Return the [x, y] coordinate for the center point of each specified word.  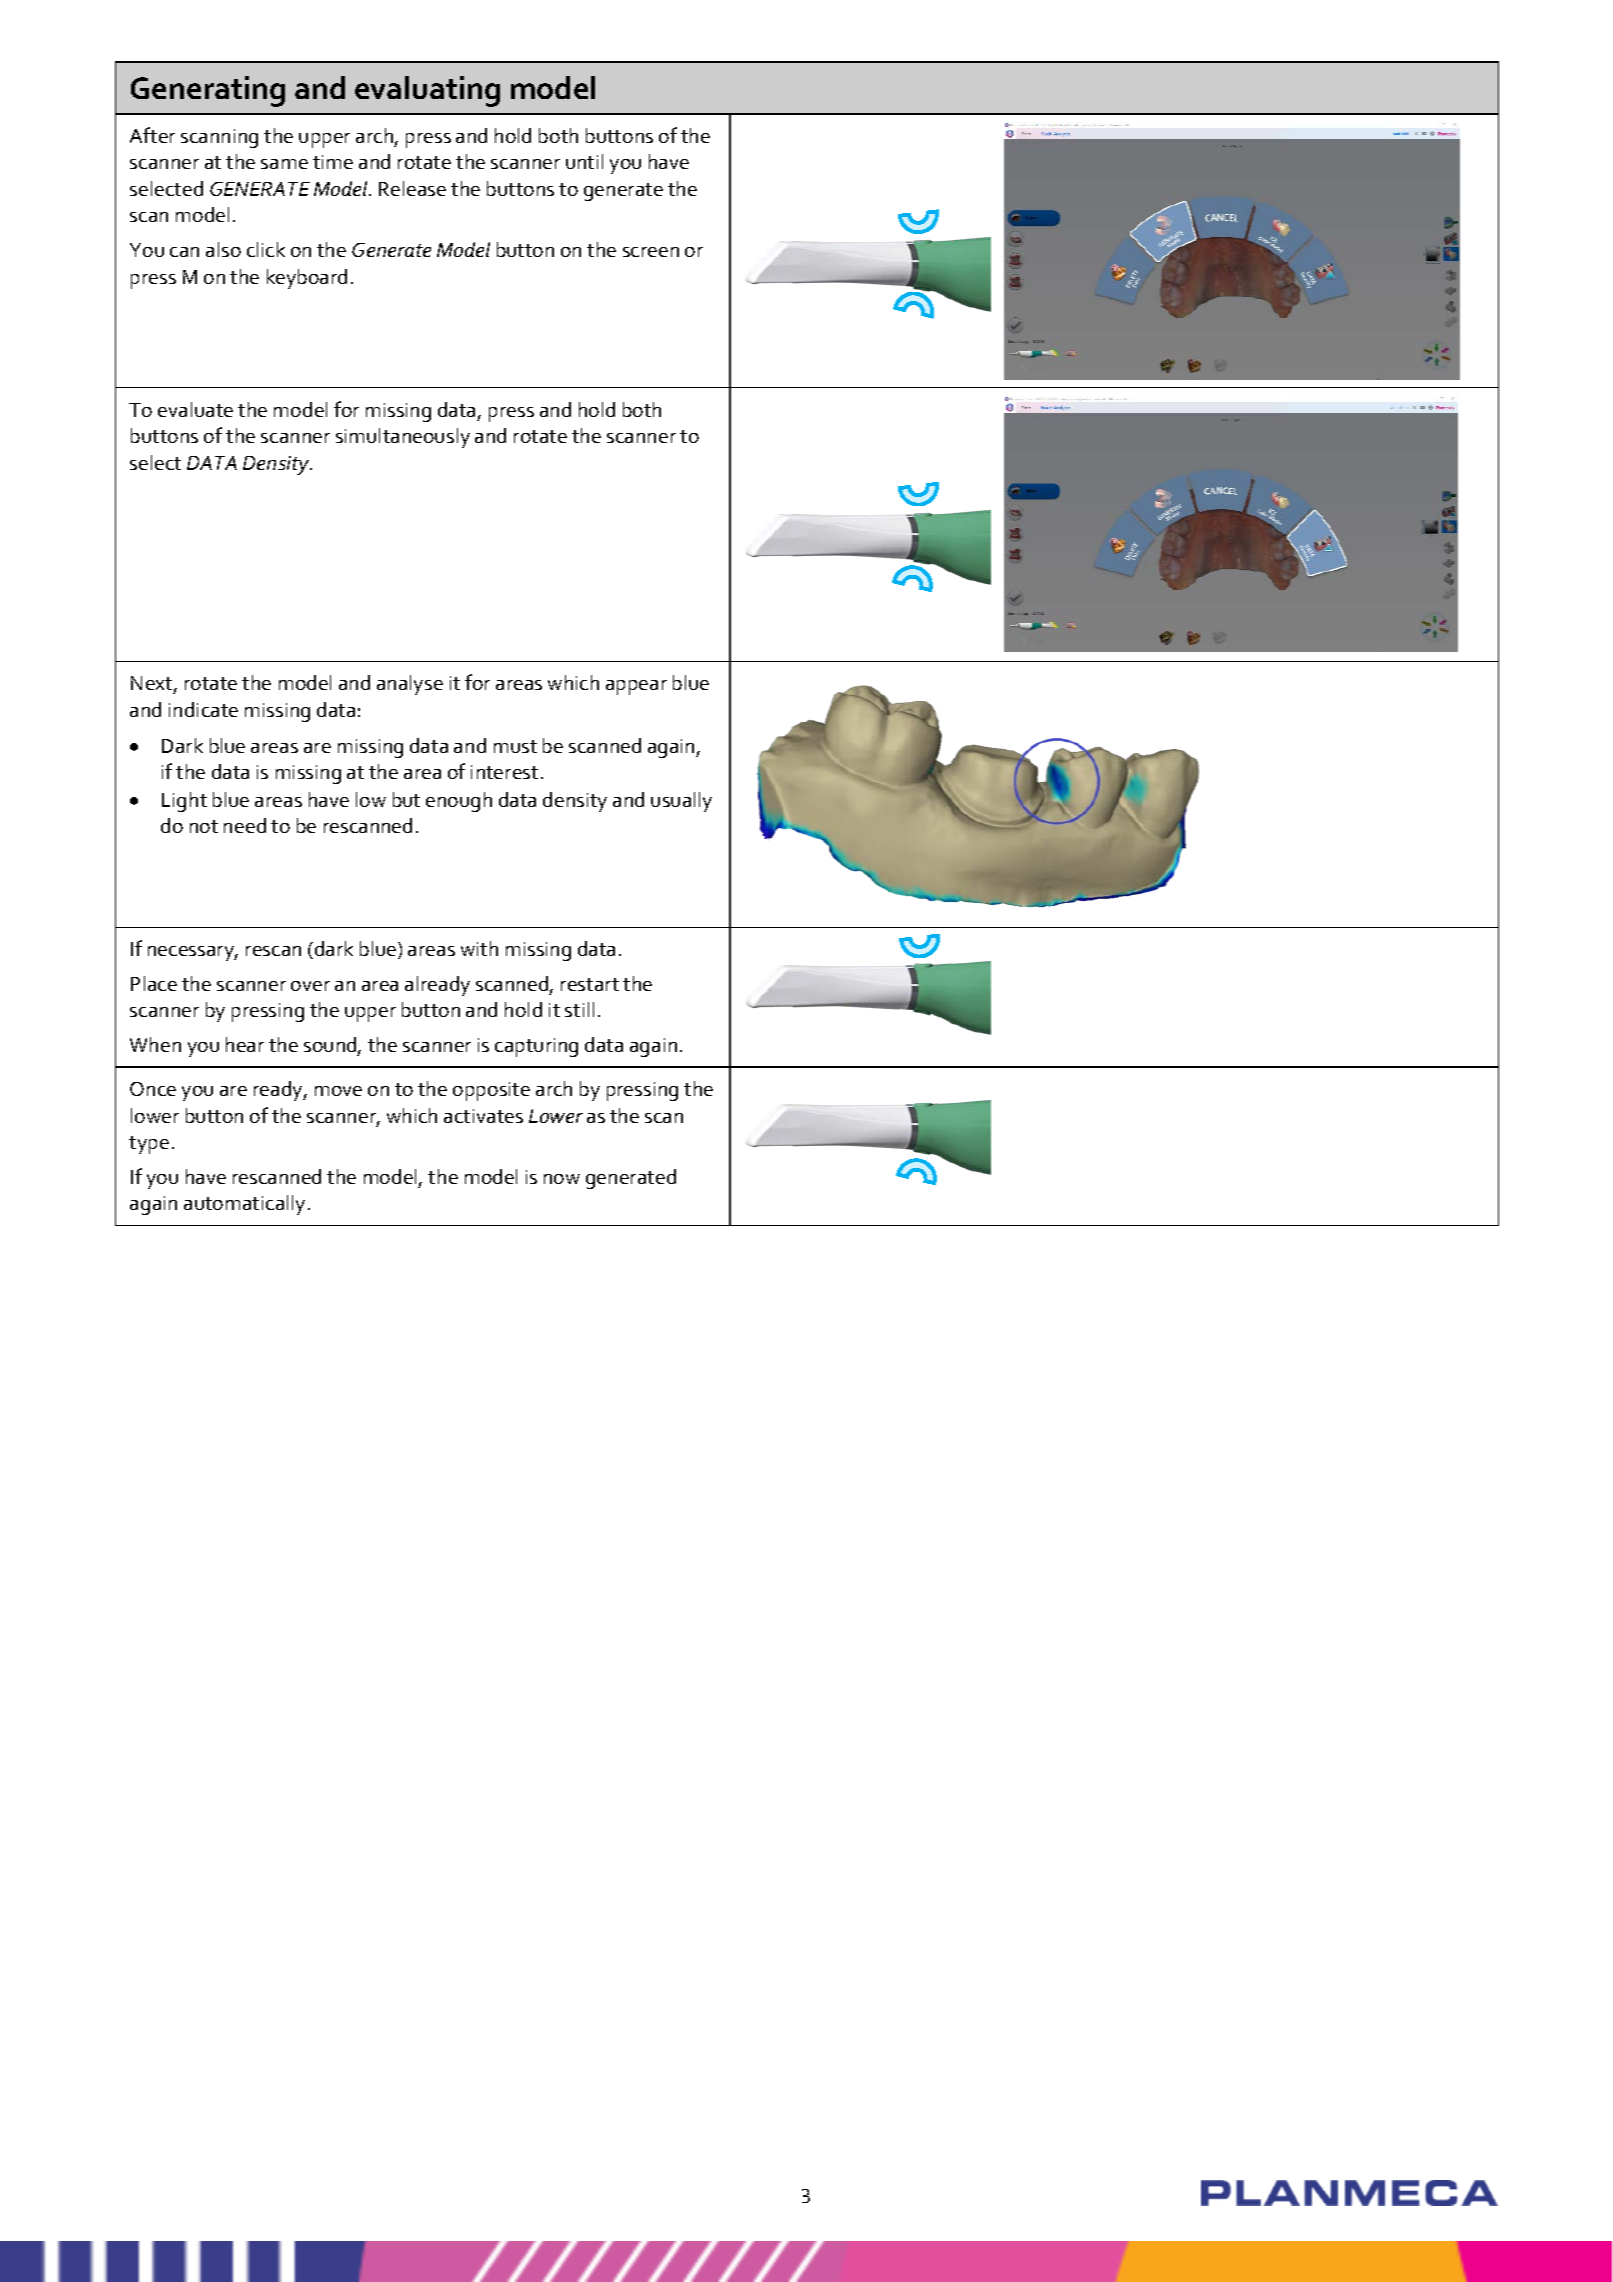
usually [681, 802]
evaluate [195, 409]
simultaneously [403, 438]
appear [636, 687]
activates [483, 1116]
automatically [244, 1205]
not [204, 826]
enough [459, 802]
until [584, 161]
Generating [208, 91]
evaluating [427, 91]
